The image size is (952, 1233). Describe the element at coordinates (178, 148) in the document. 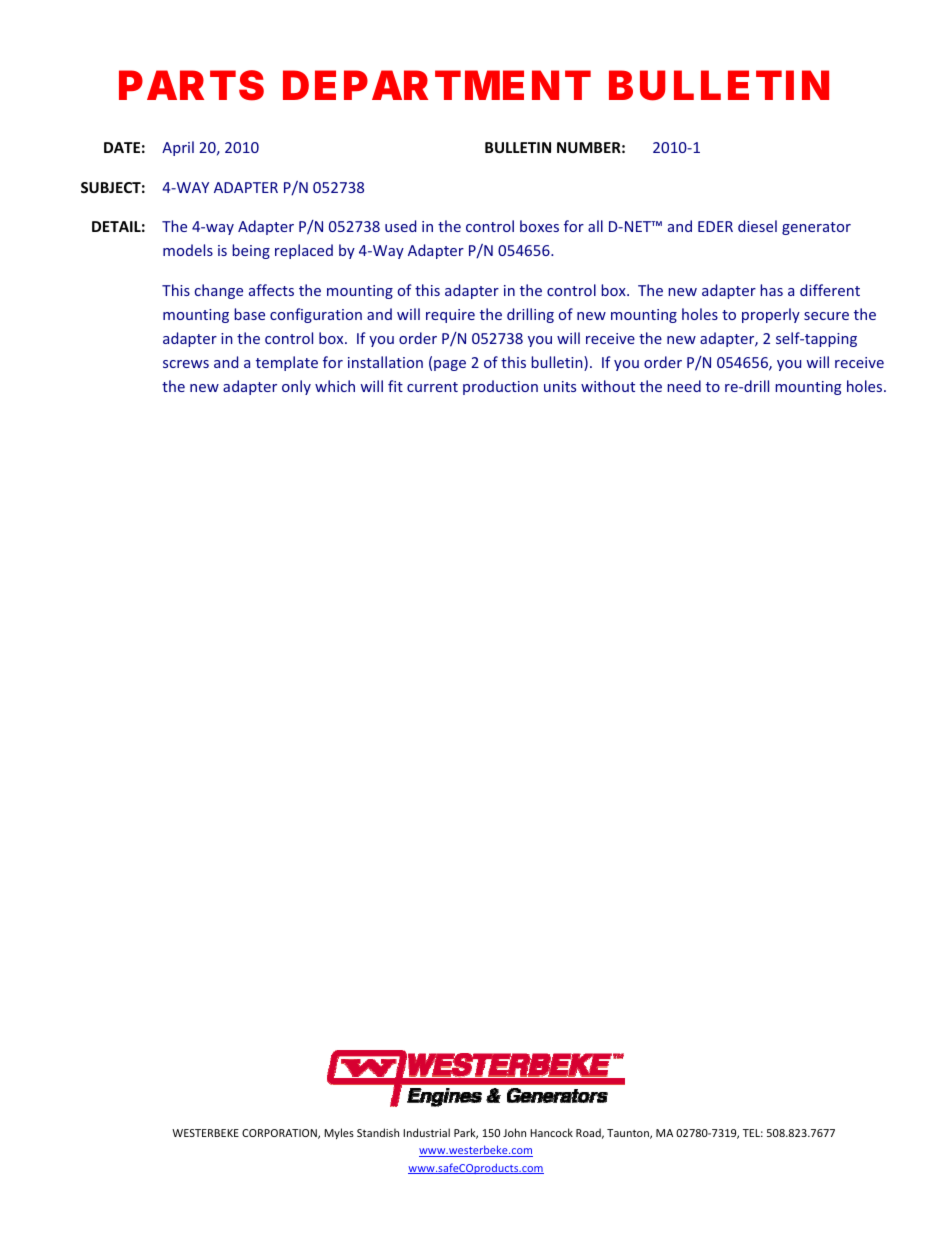

I see `April` at that location.
